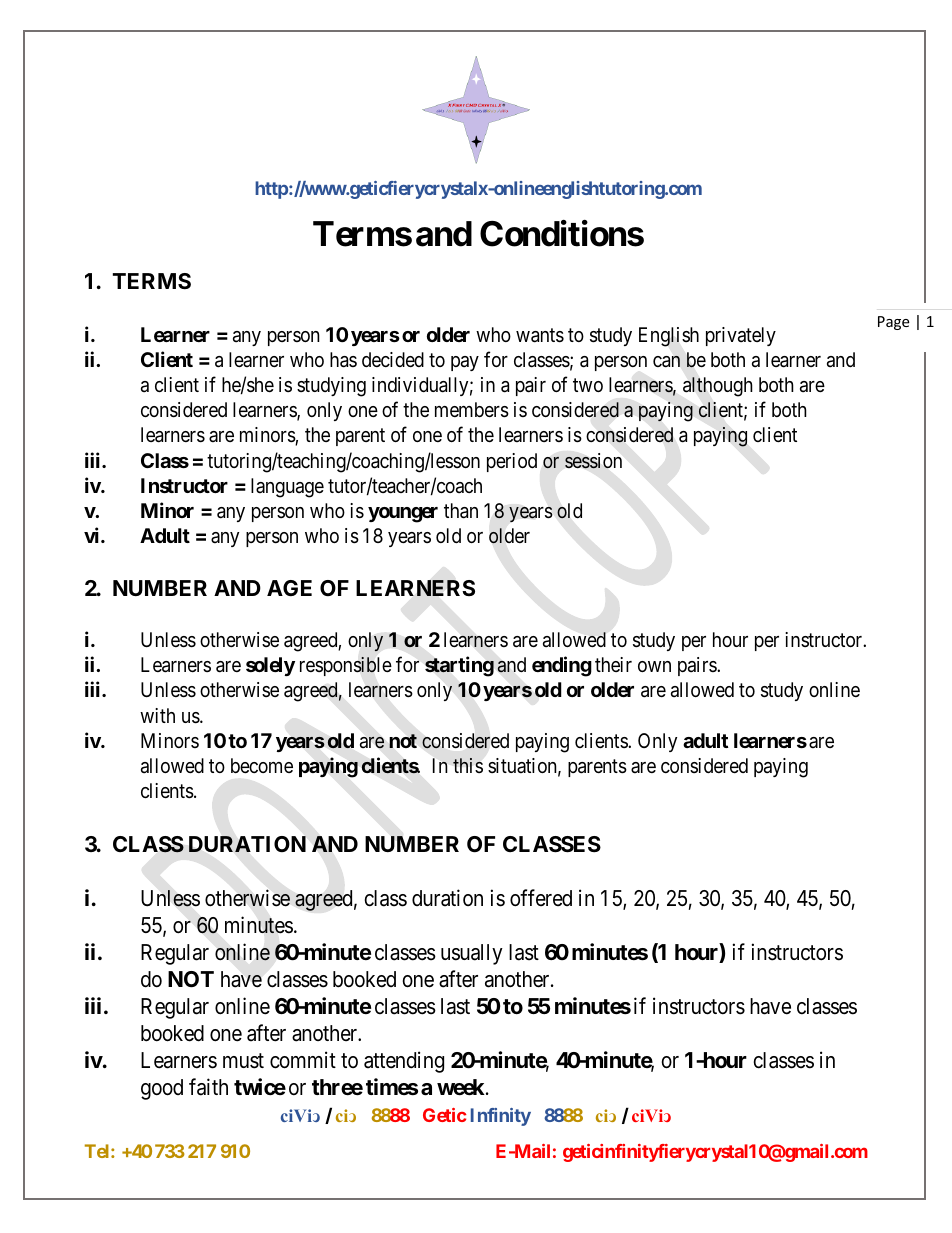 Image resolution: width=952 pixels, height=1233 pixels. What do you see at coordinates (270, 666) in the document?
I see `solely` at bounding box center [270, 666].
